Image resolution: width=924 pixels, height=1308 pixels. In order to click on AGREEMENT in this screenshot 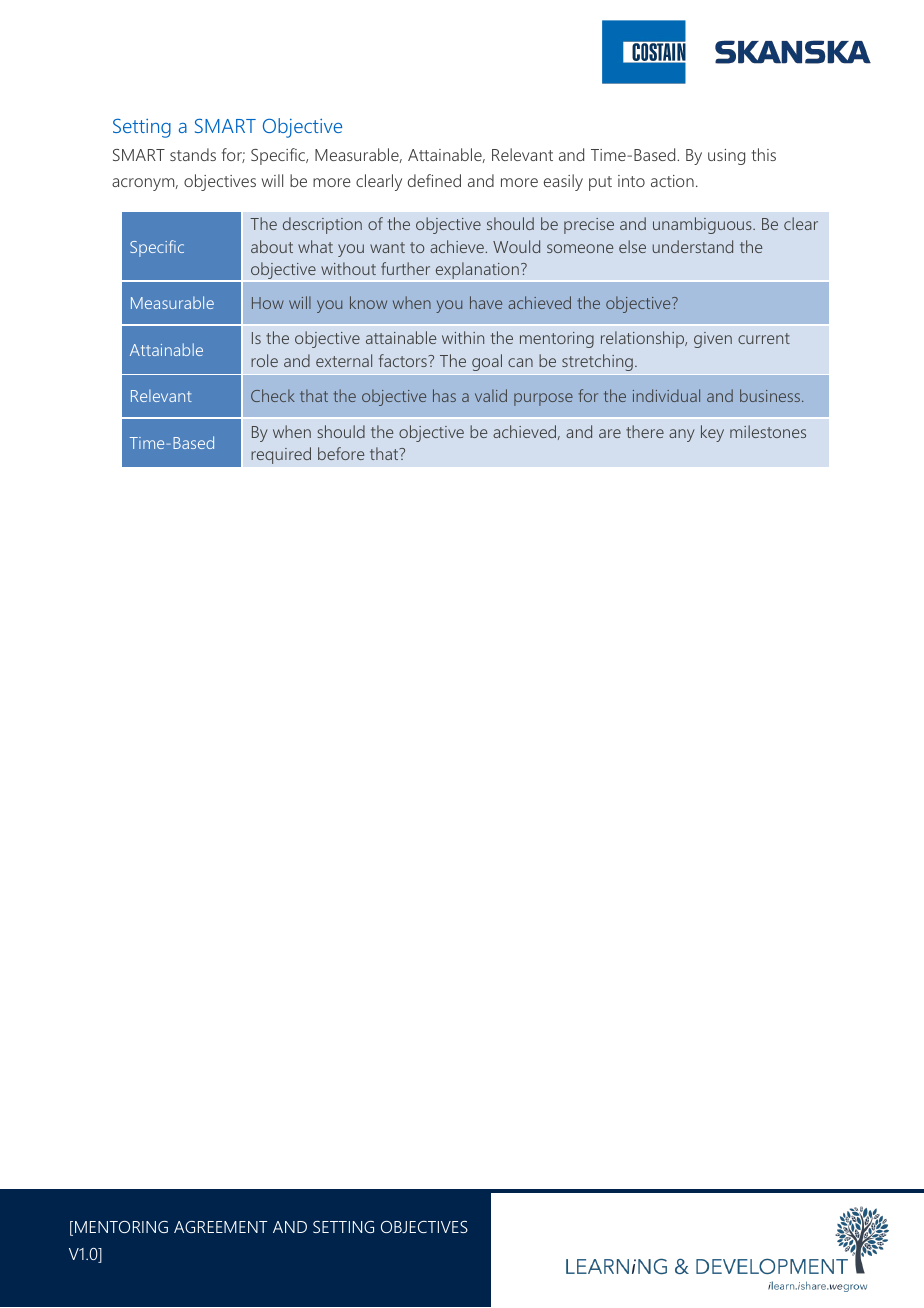, I will do `click(220, 1227)`.
